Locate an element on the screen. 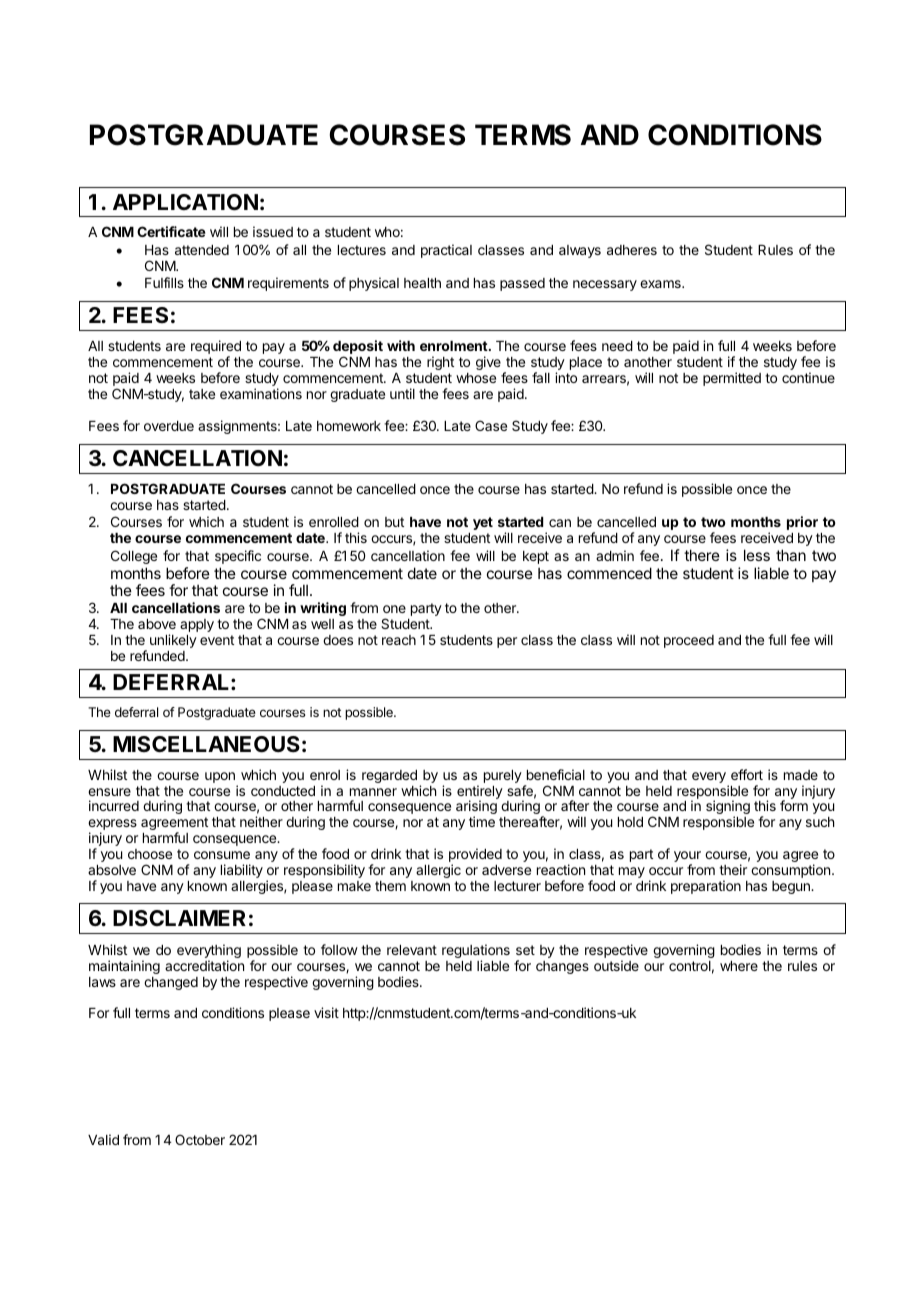  consume is located at coordinates (222, 855).
